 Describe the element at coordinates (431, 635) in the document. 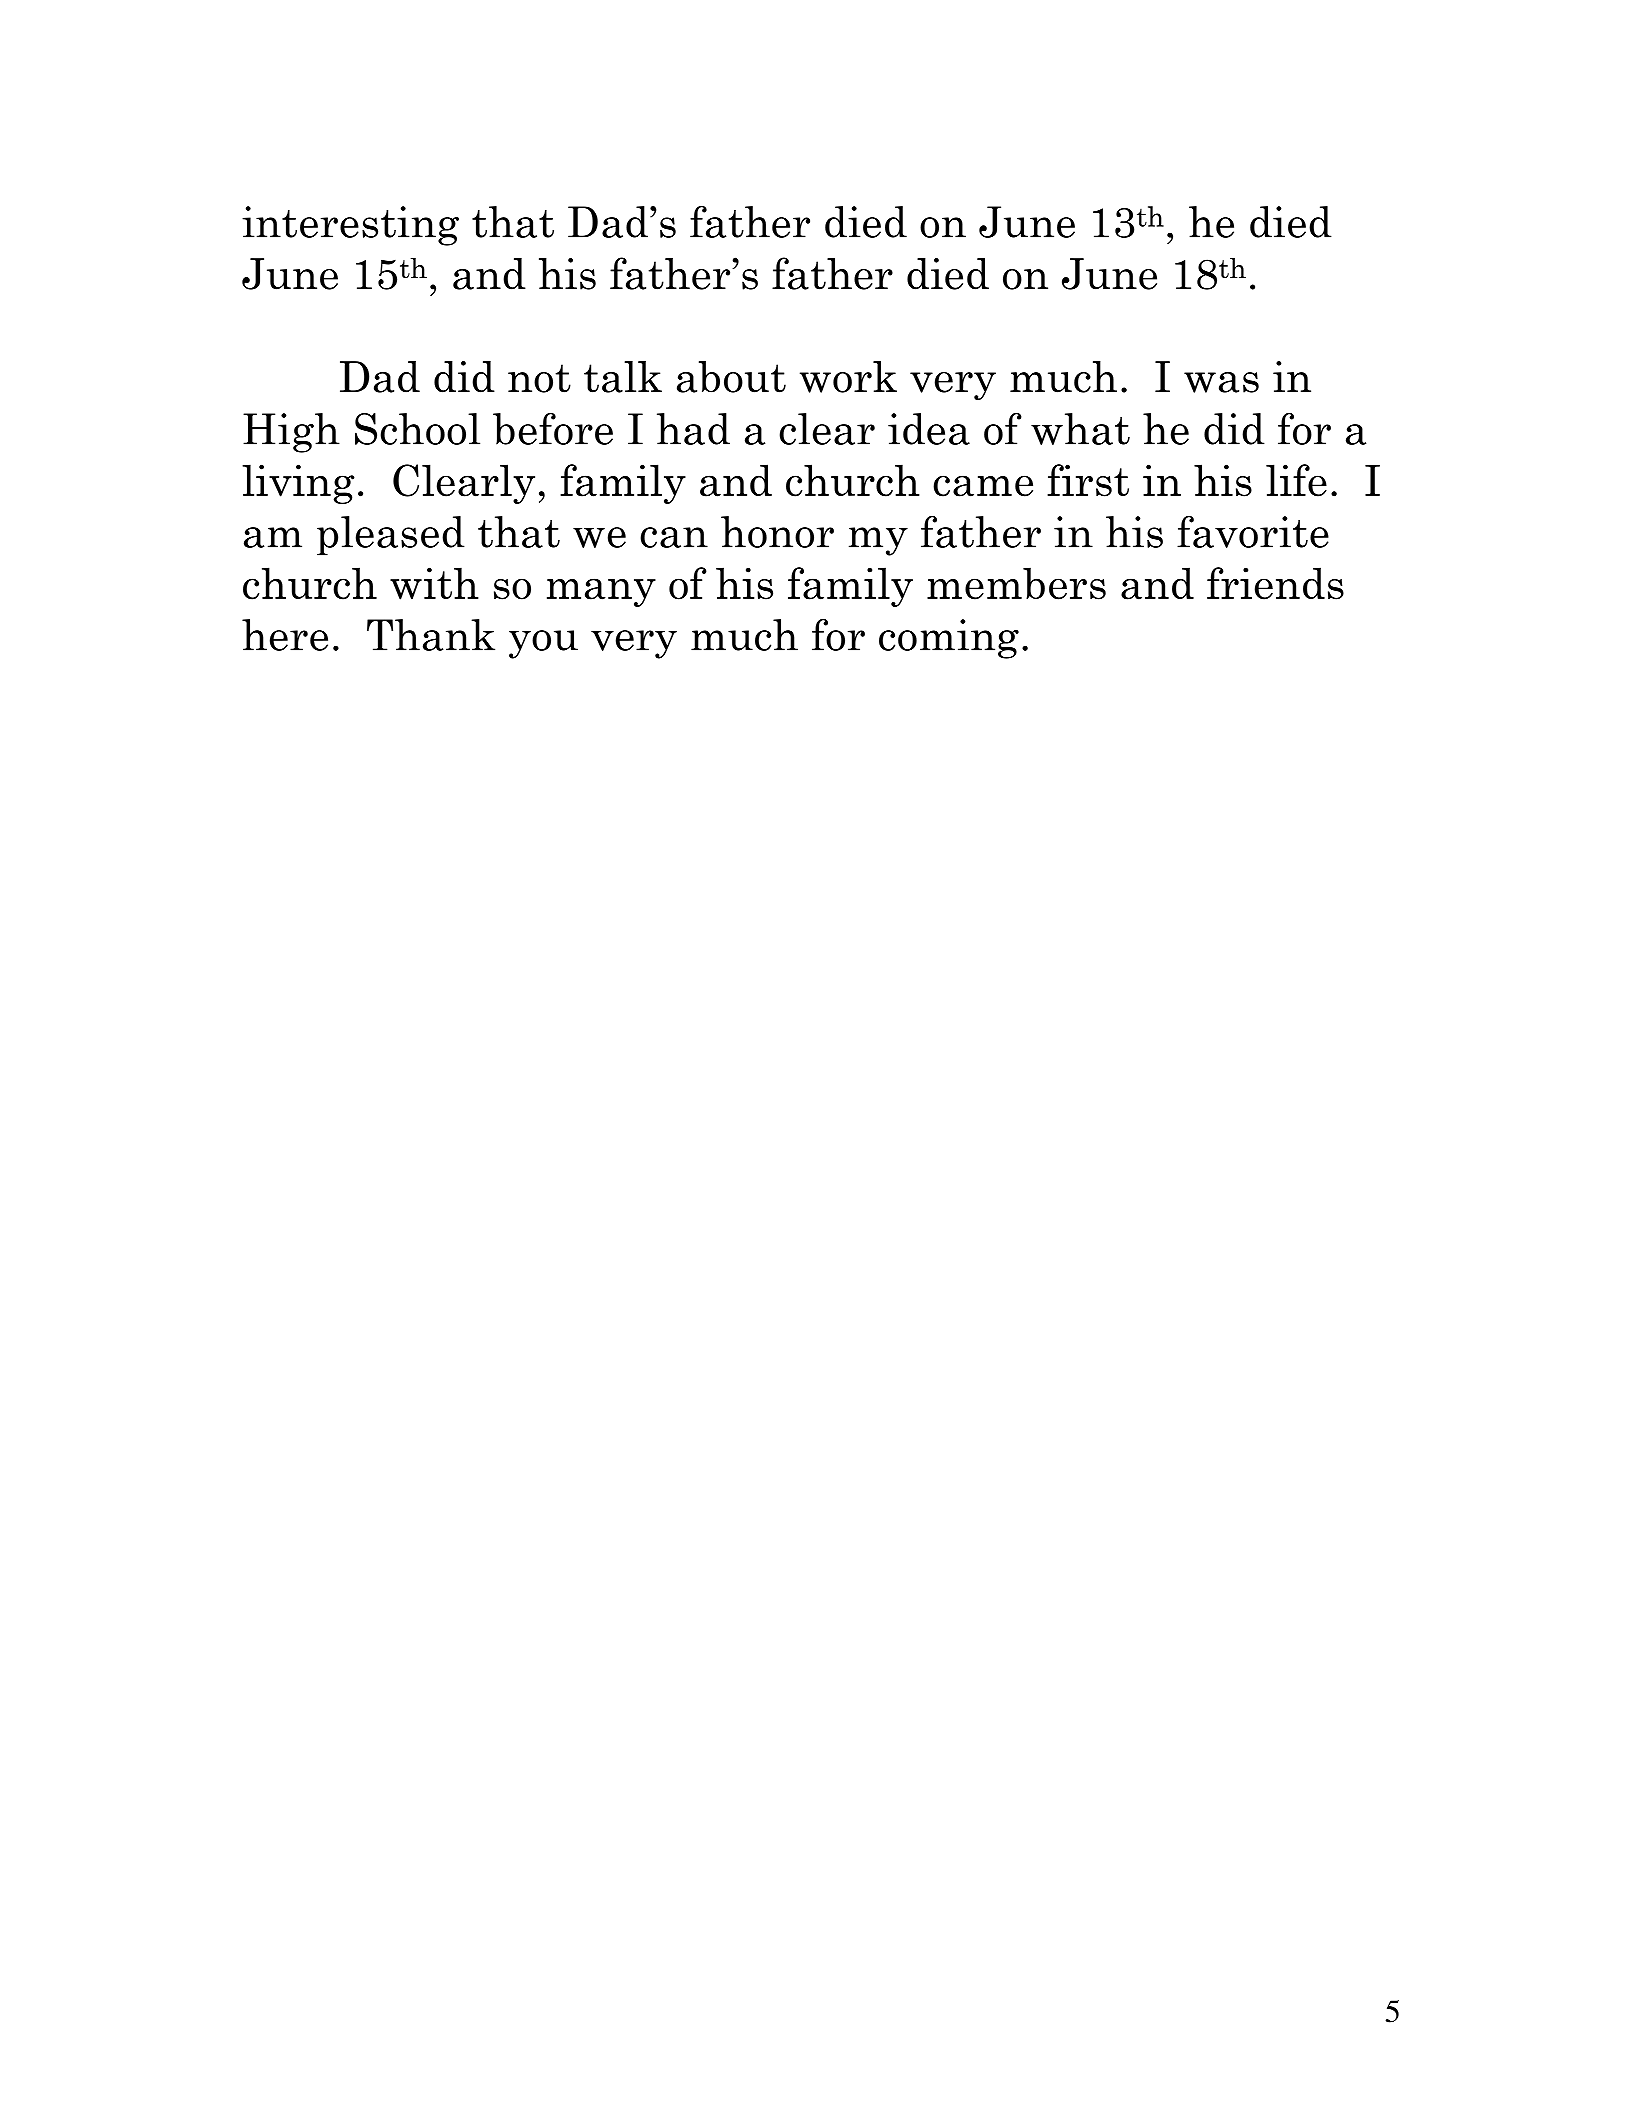

I see `Thank` at that location.
